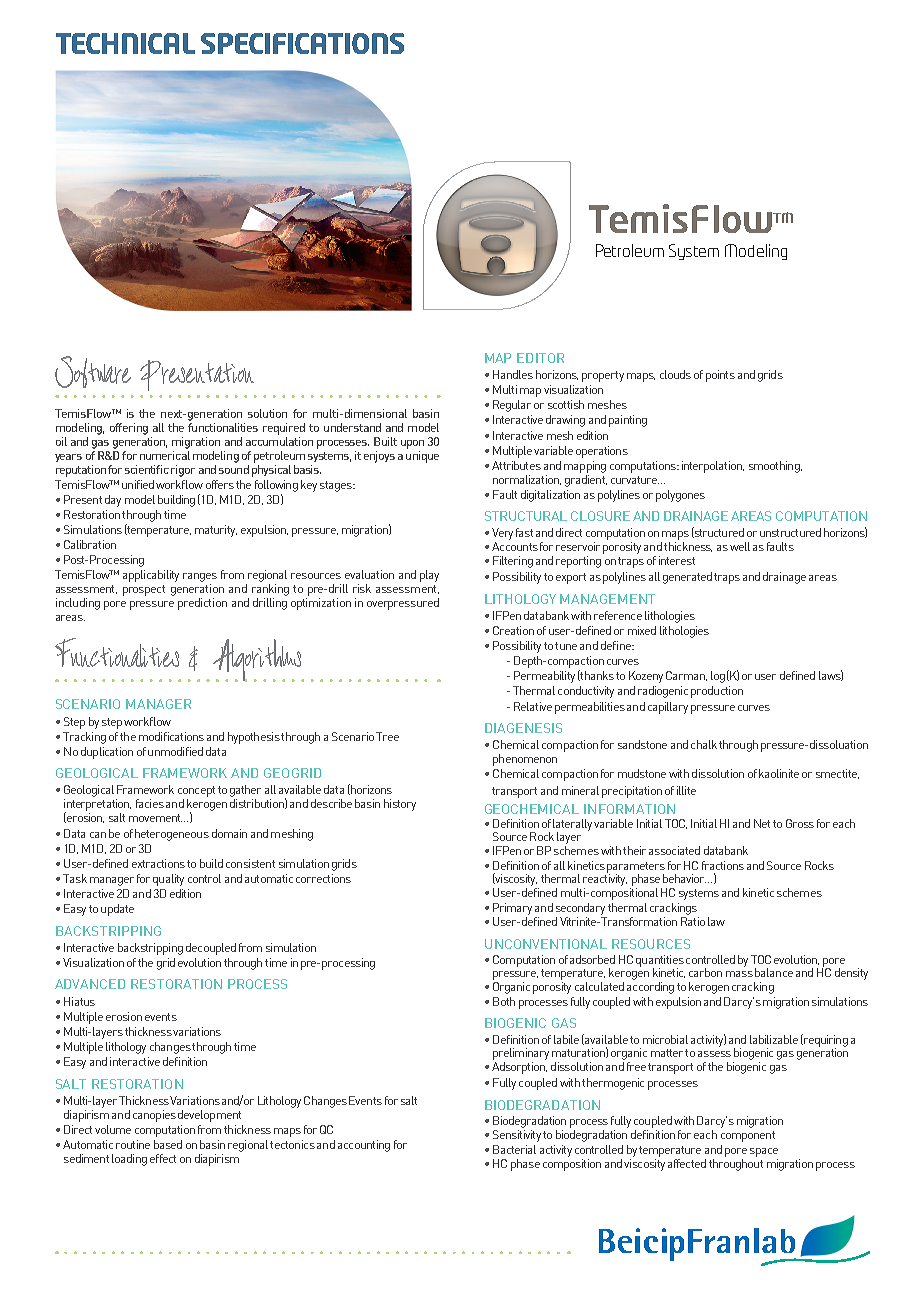 The image size is (924, 1308). Describe the element at coordinates (400, 805) in the screenshot. I see `history` at that location.
